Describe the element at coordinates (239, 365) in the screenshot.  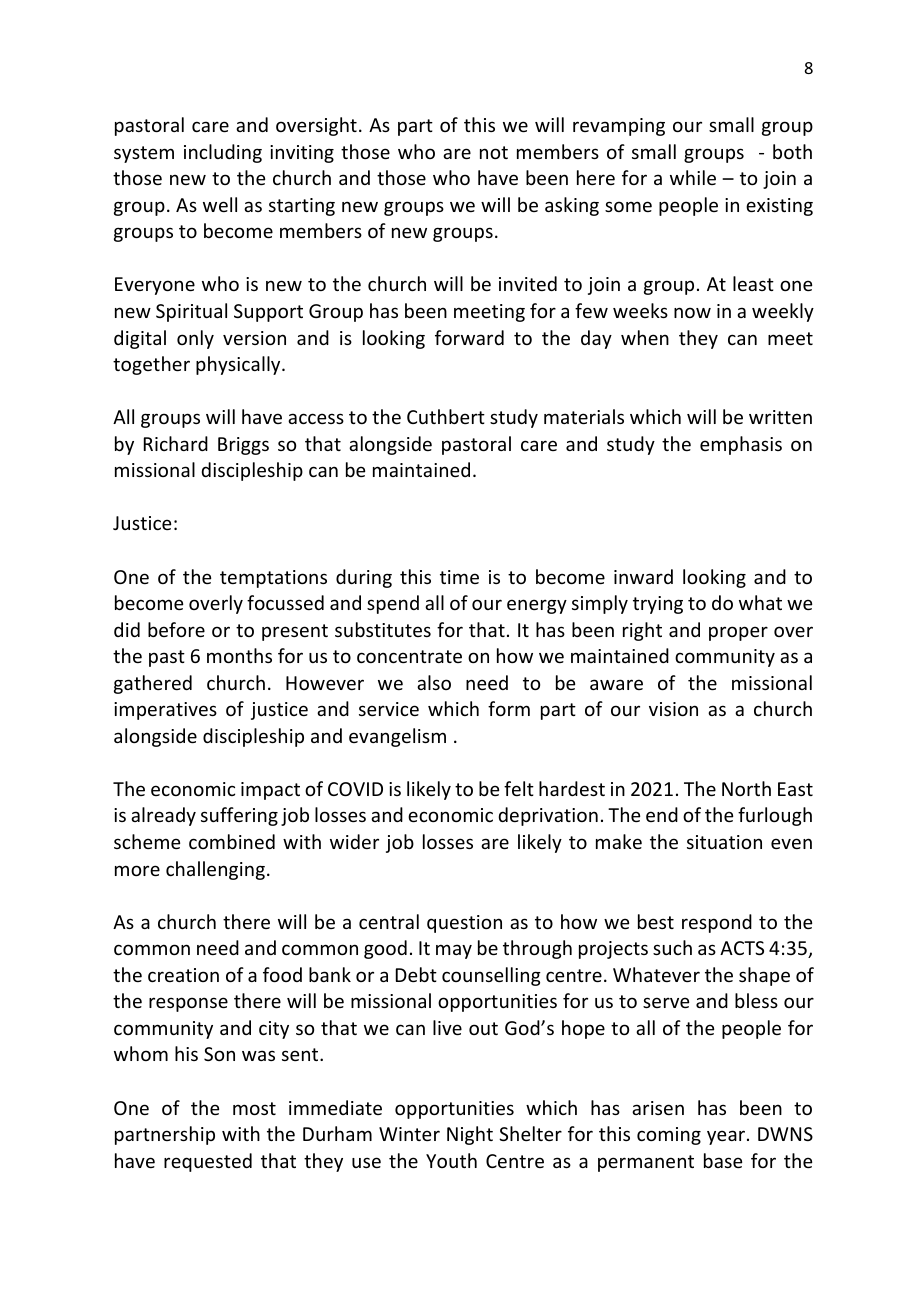
I see `physically` at that location.
